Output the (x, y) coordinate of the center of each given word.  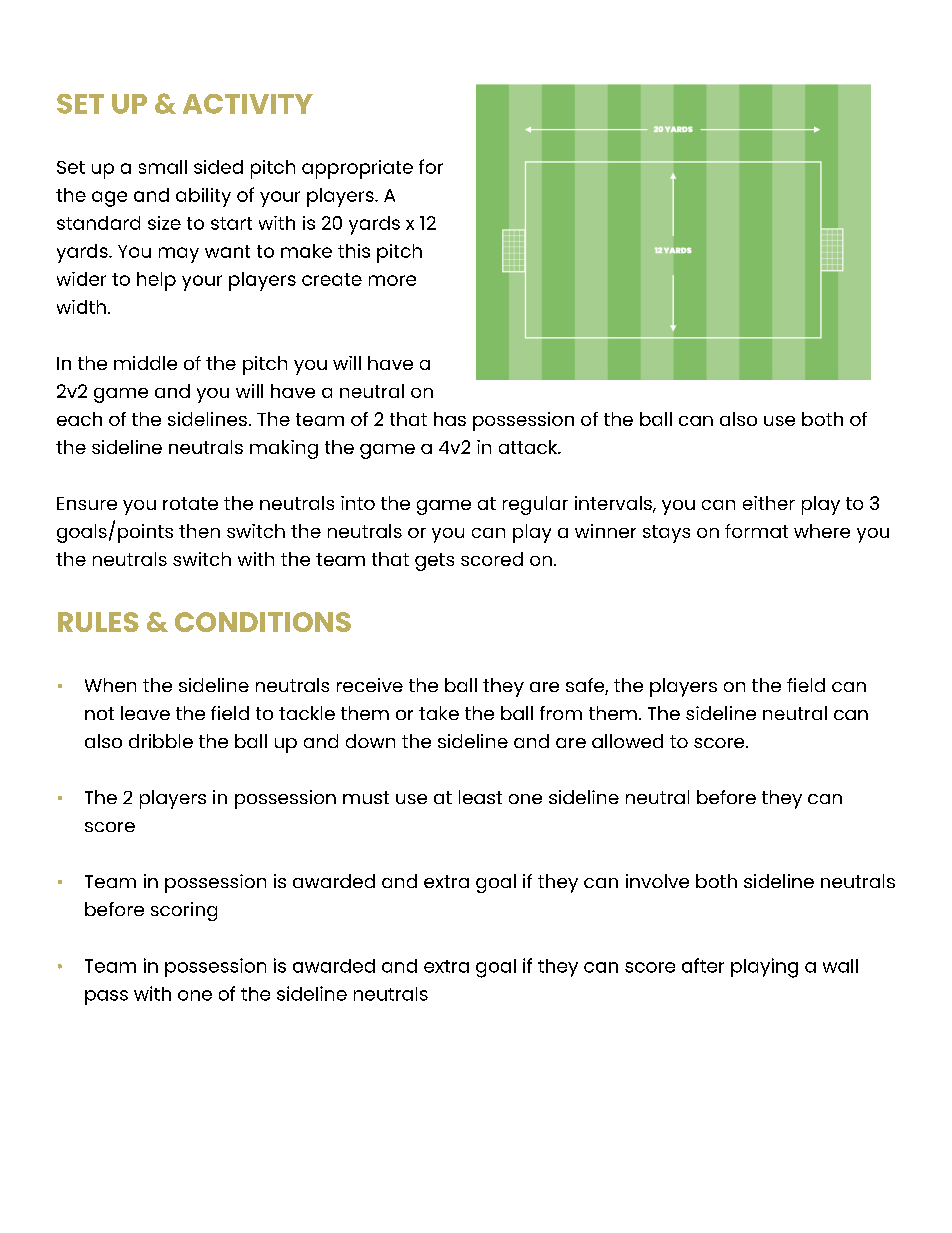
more (392, 280)
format (756, 531)
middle (145, 363)
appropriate (357, 169)
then (199, 531)
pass (106, 997)
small (163, 167)
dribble (161, 741)
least (480, 797)
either (769, 503)
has (450, 419)
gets (434, 562)
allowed (627, 741)
